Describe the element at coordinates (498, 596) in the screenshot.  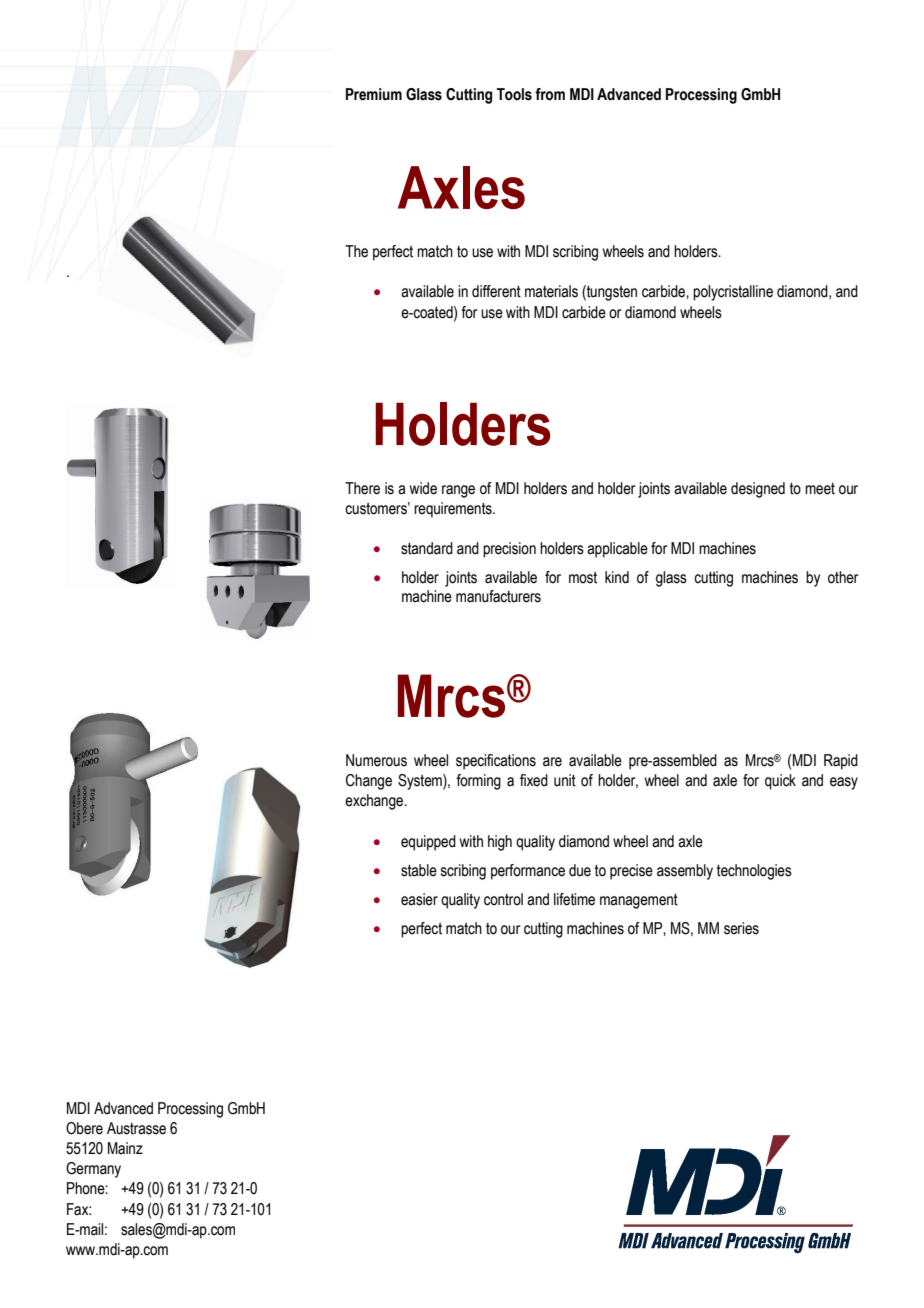
I see `manufacturers` at that location.
